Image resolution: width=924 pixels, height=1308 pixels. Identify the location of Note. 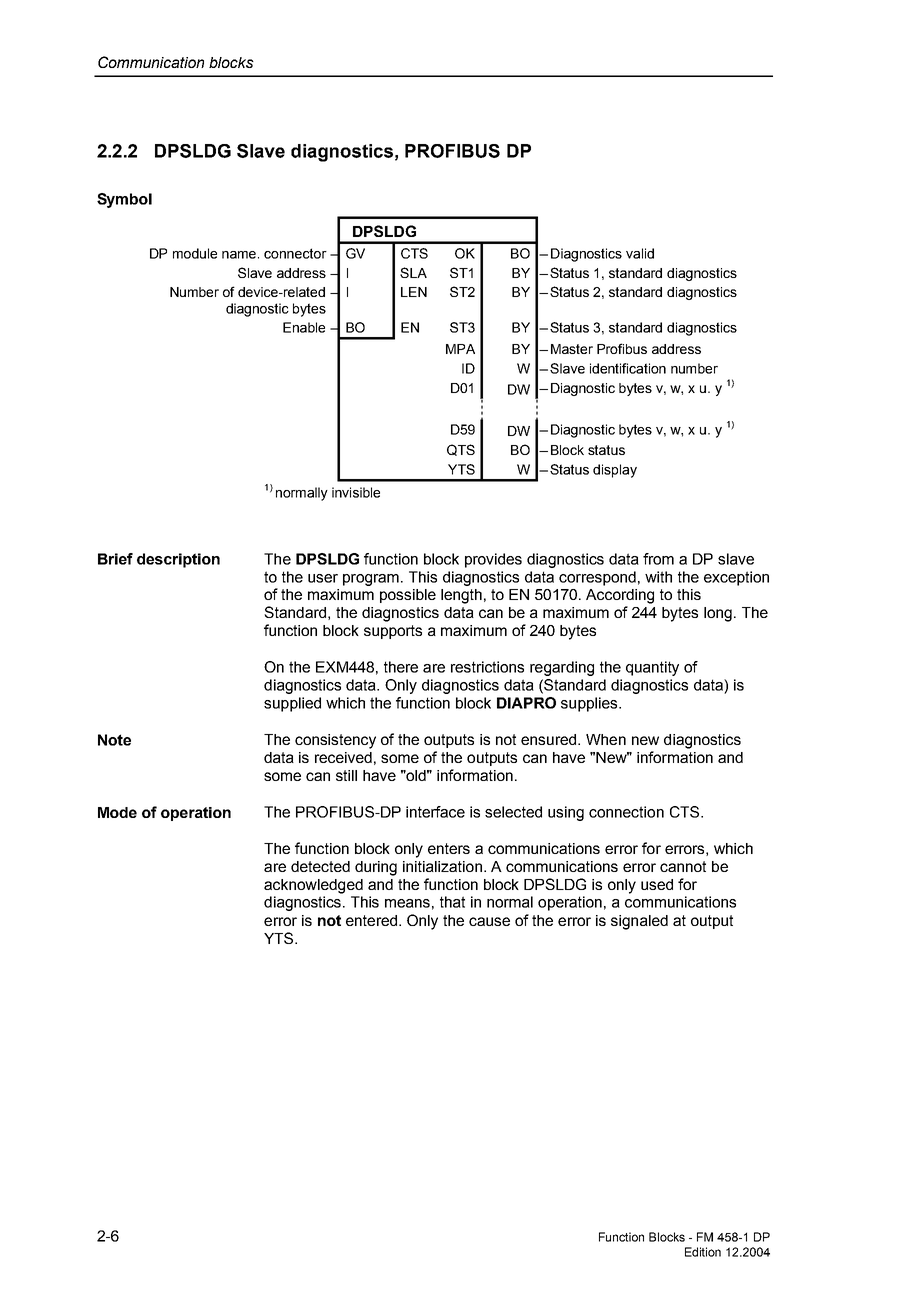
(114, 740).
